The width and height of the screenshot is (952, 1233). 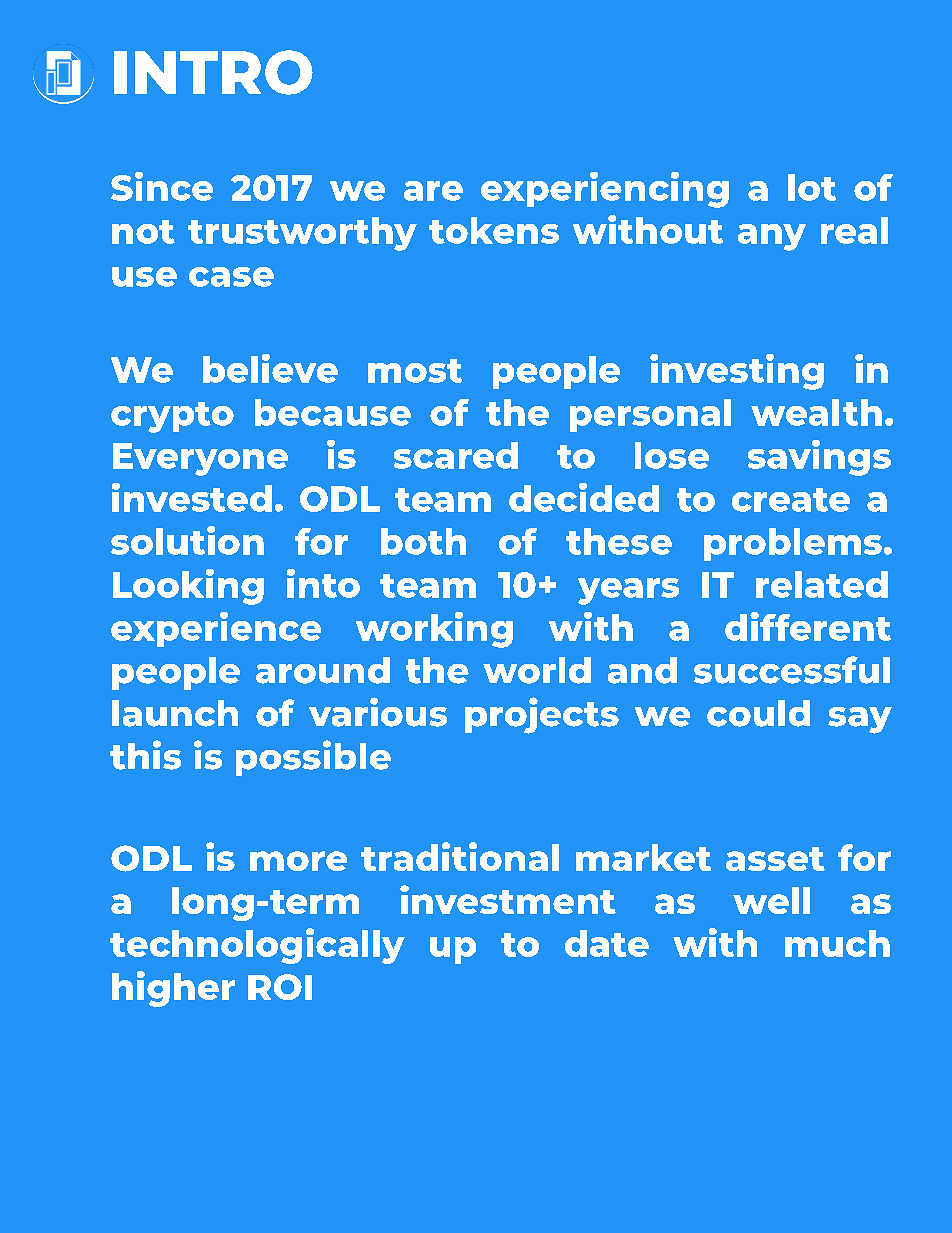 I want to click on believe, so click(x=270, y=368).
